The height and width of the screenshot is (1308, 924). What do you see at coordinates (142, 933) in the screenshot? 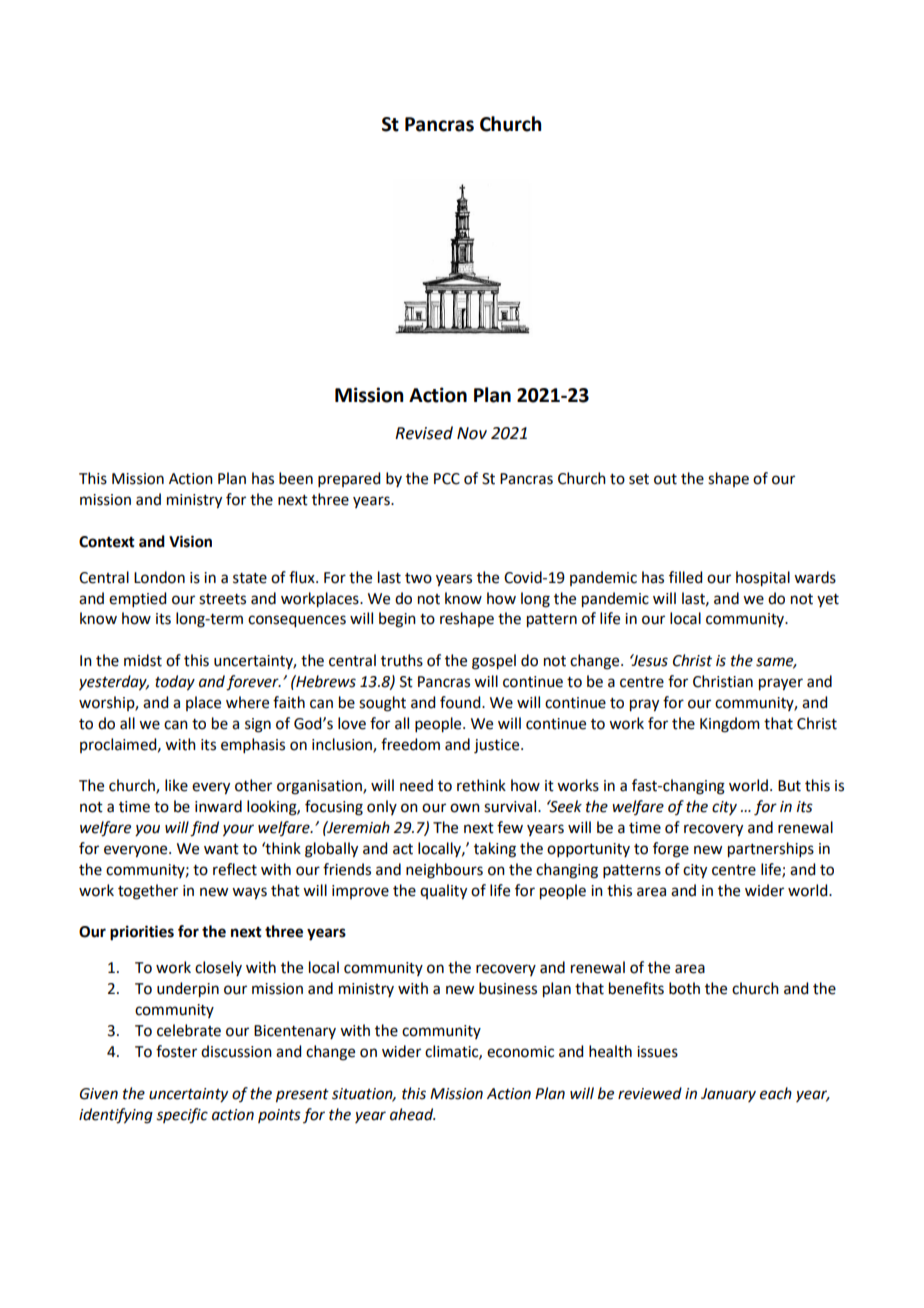
I see `priorities` at bounding box center [142, 933].
